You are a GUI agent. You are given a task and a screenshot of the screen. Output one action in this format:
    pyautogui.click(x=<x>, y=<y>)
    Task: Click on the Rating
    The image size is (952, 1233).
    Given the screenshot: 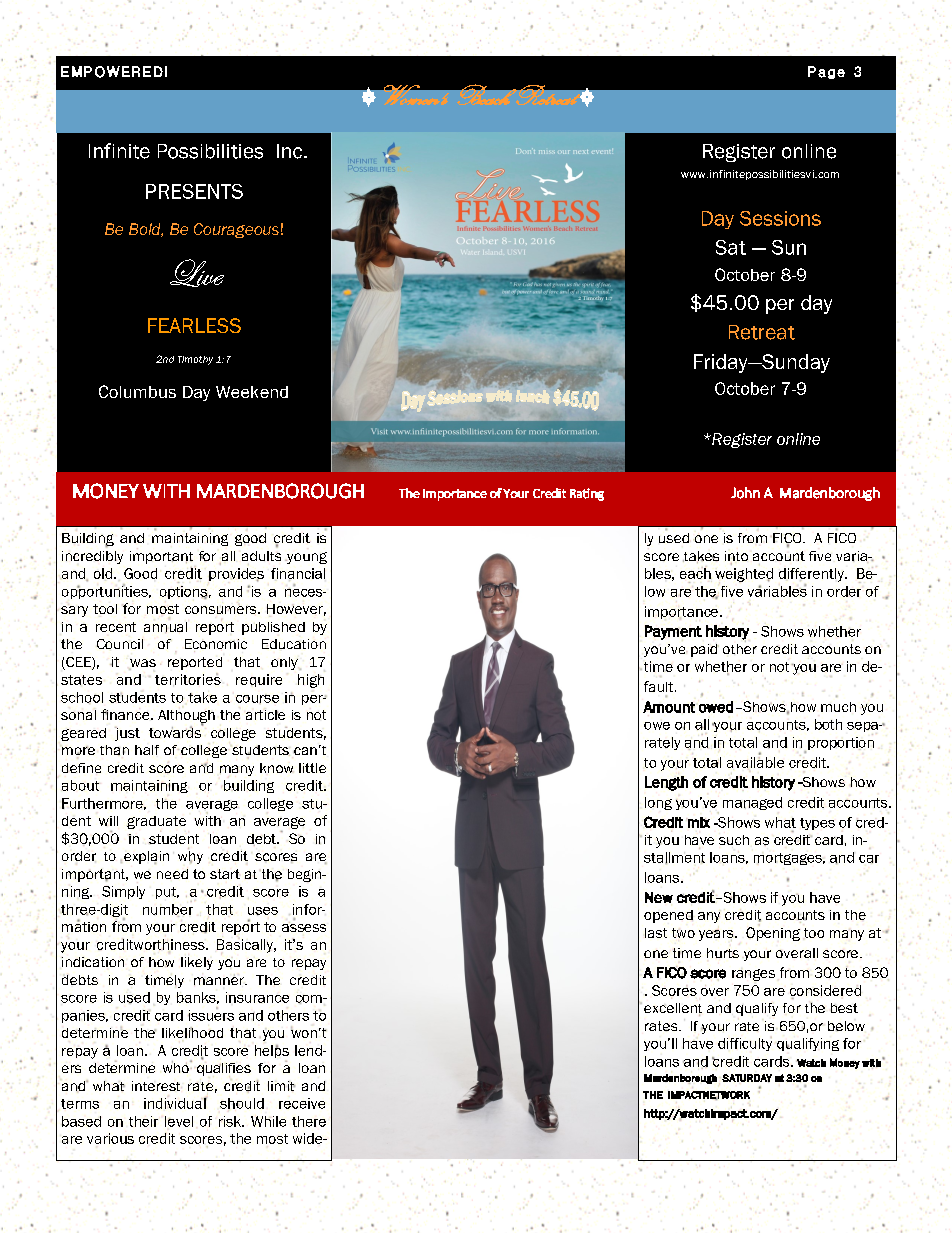 What is the action you would take?
    pyautogui.click(x=587, y=494)
